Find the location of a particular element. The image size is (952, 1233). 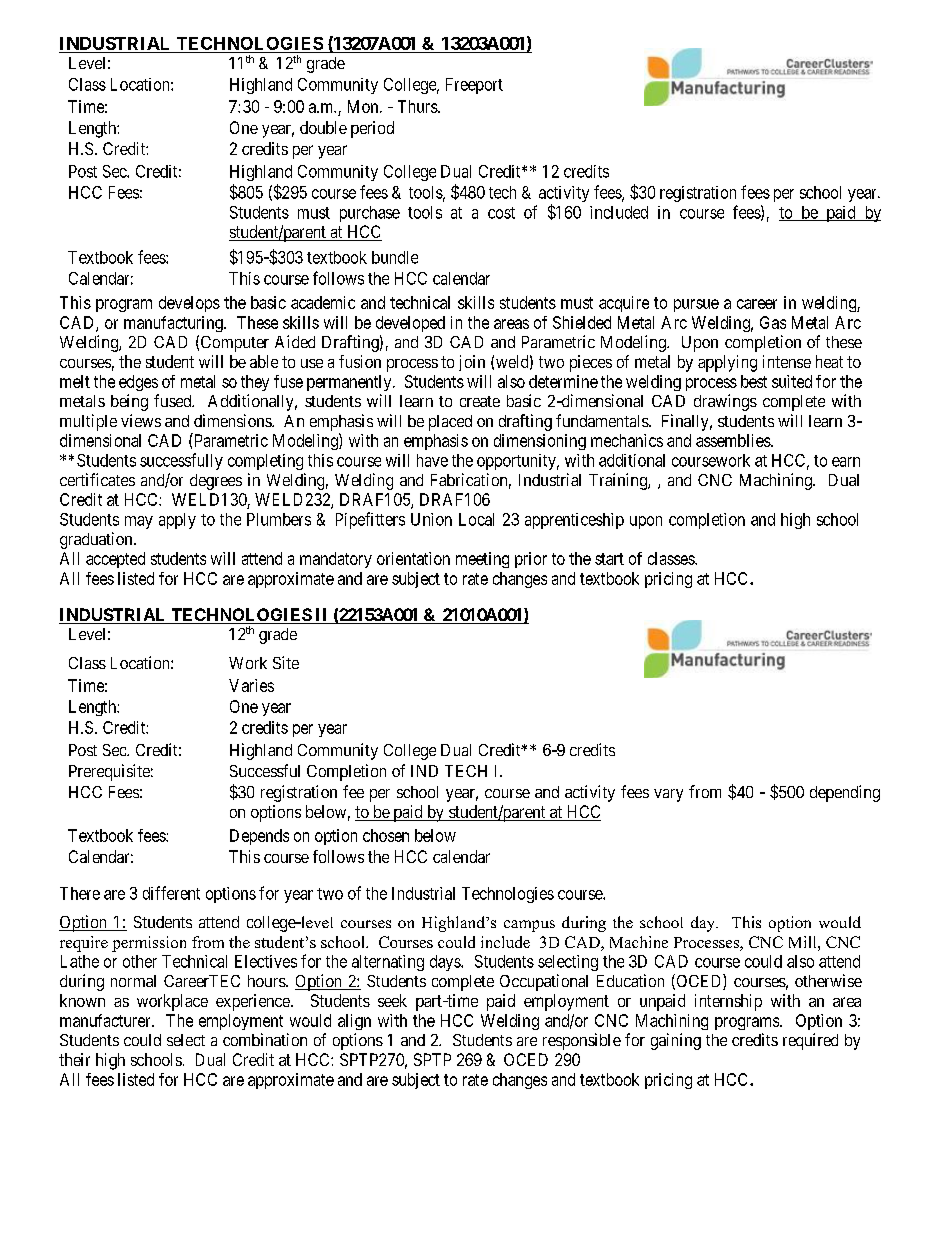

manufacturer is located at coordinates (106, 1020).
